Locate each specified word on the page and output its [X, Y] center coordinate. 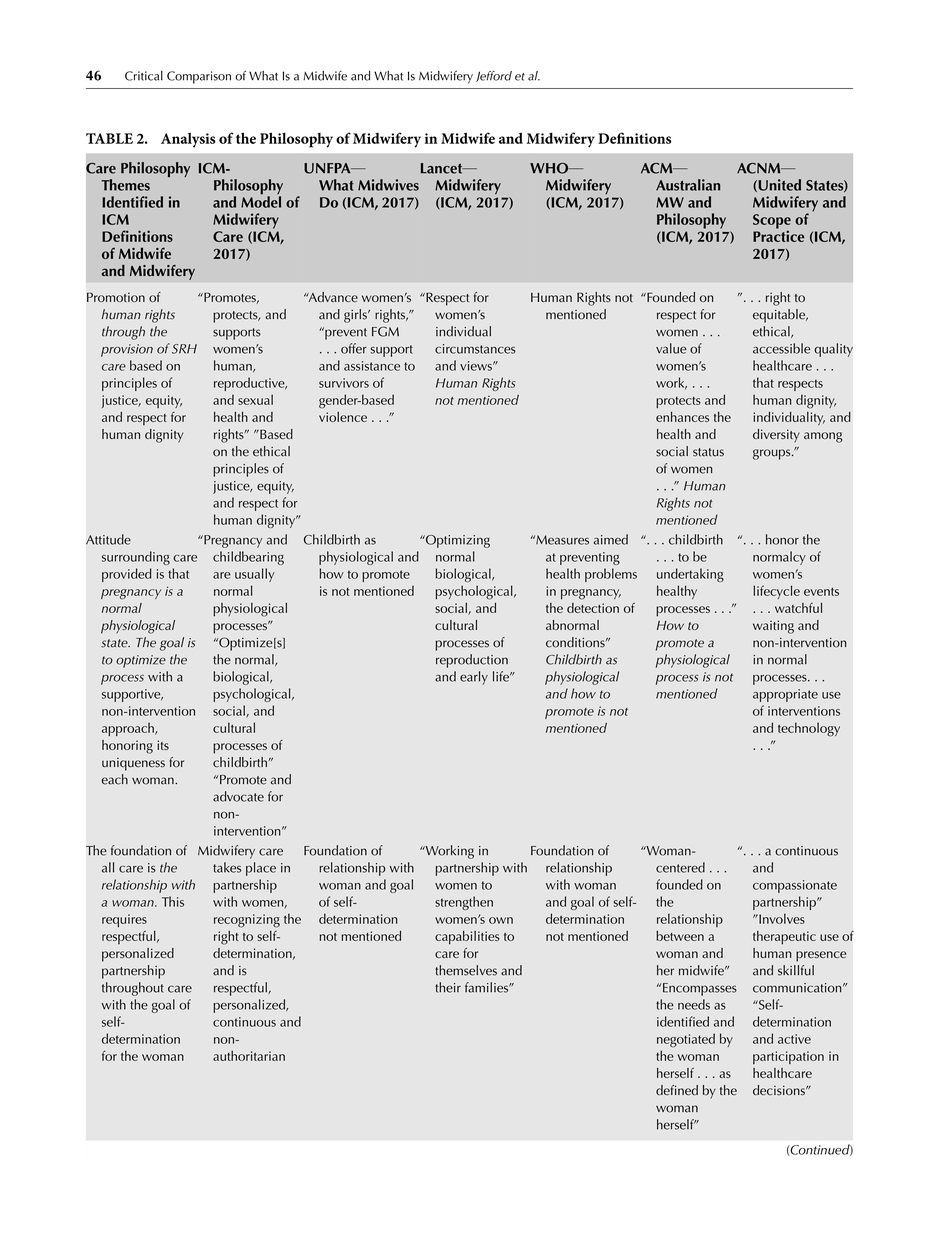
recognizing [247, 921]
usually [255, 575]
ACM [658, 168]
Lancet [443, 168]
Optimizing [457, 541]
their [448, 987]
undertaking [690, 575]
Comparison [199, 77]
